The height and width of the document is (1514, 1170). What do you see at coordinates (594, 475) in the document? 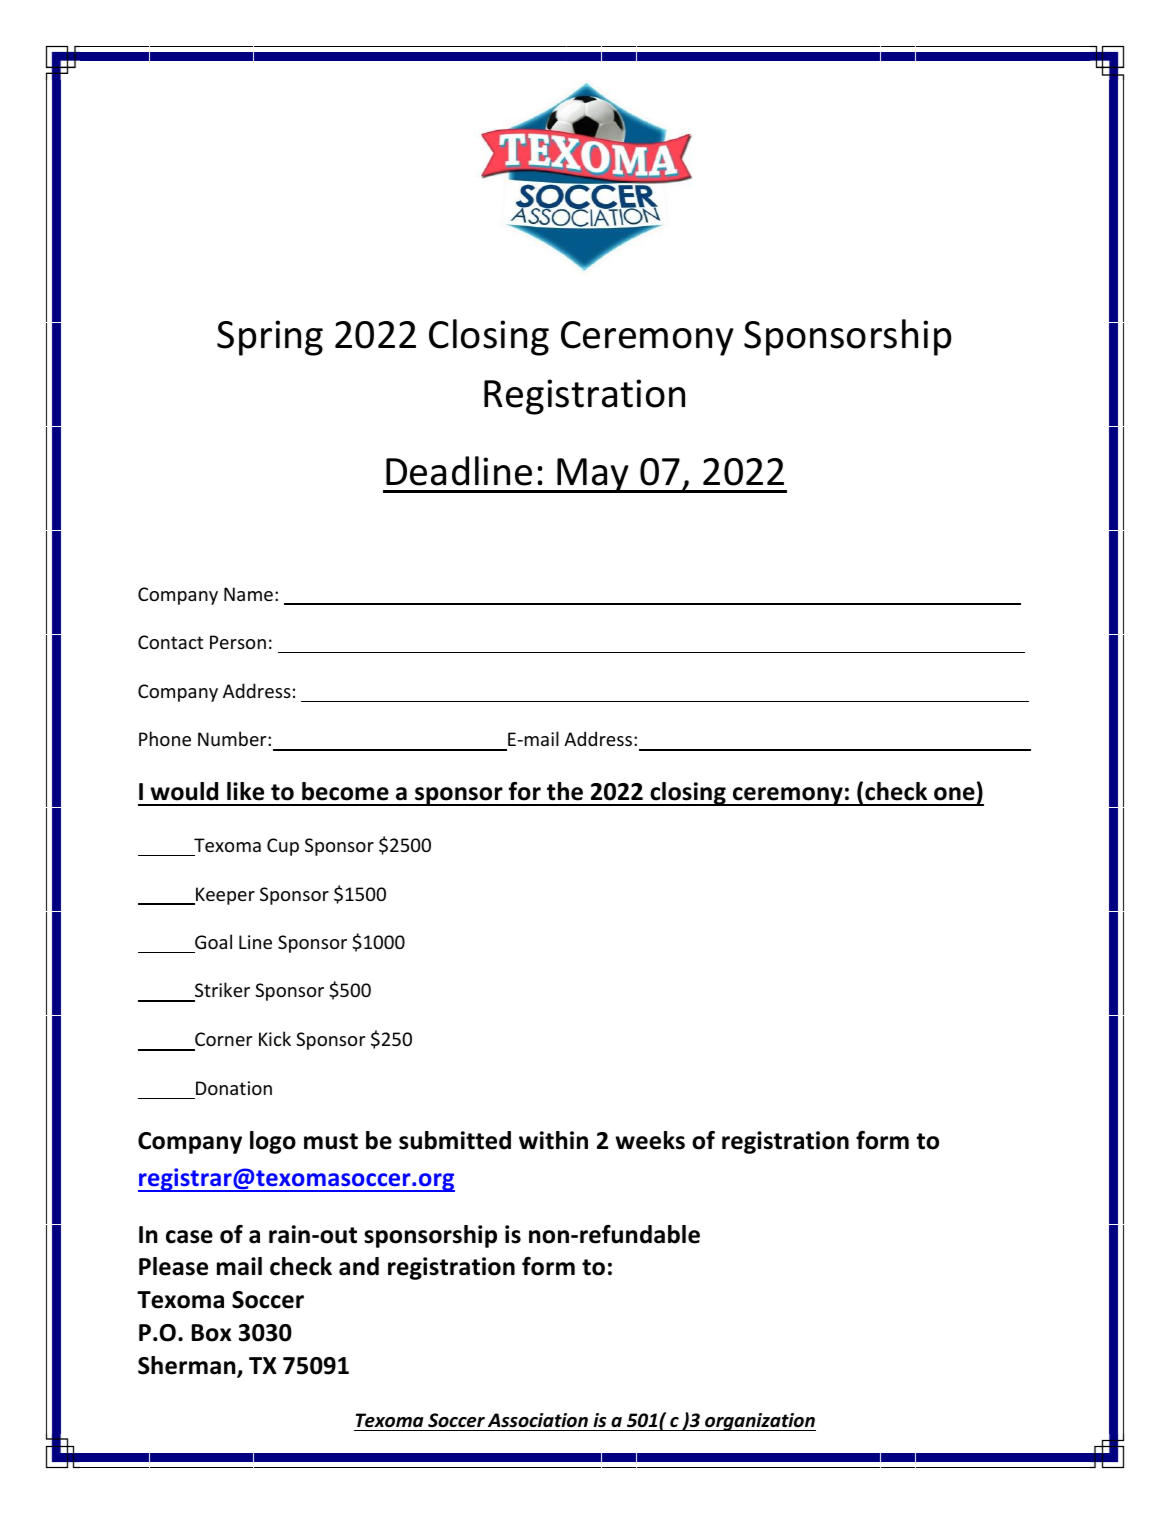
I see `May` at bounding box center [594, 475].
